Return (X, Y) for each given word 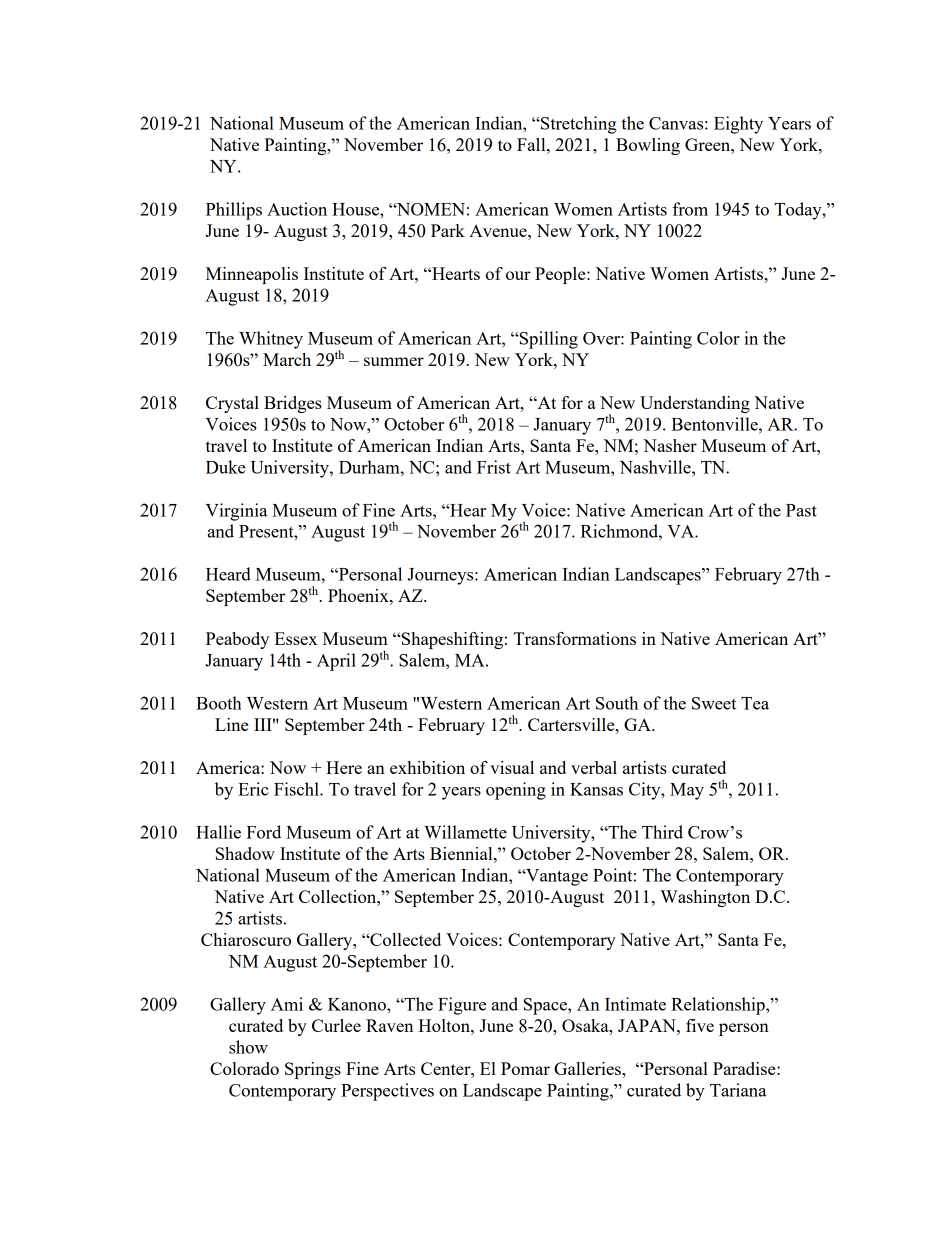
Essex (296, 638)
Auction (297, 209)
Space (546, 1006)
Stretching (578, 125)
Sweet (714, 703)
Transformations (574, 638)
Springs (313, 1070)
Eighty (738, 125)
